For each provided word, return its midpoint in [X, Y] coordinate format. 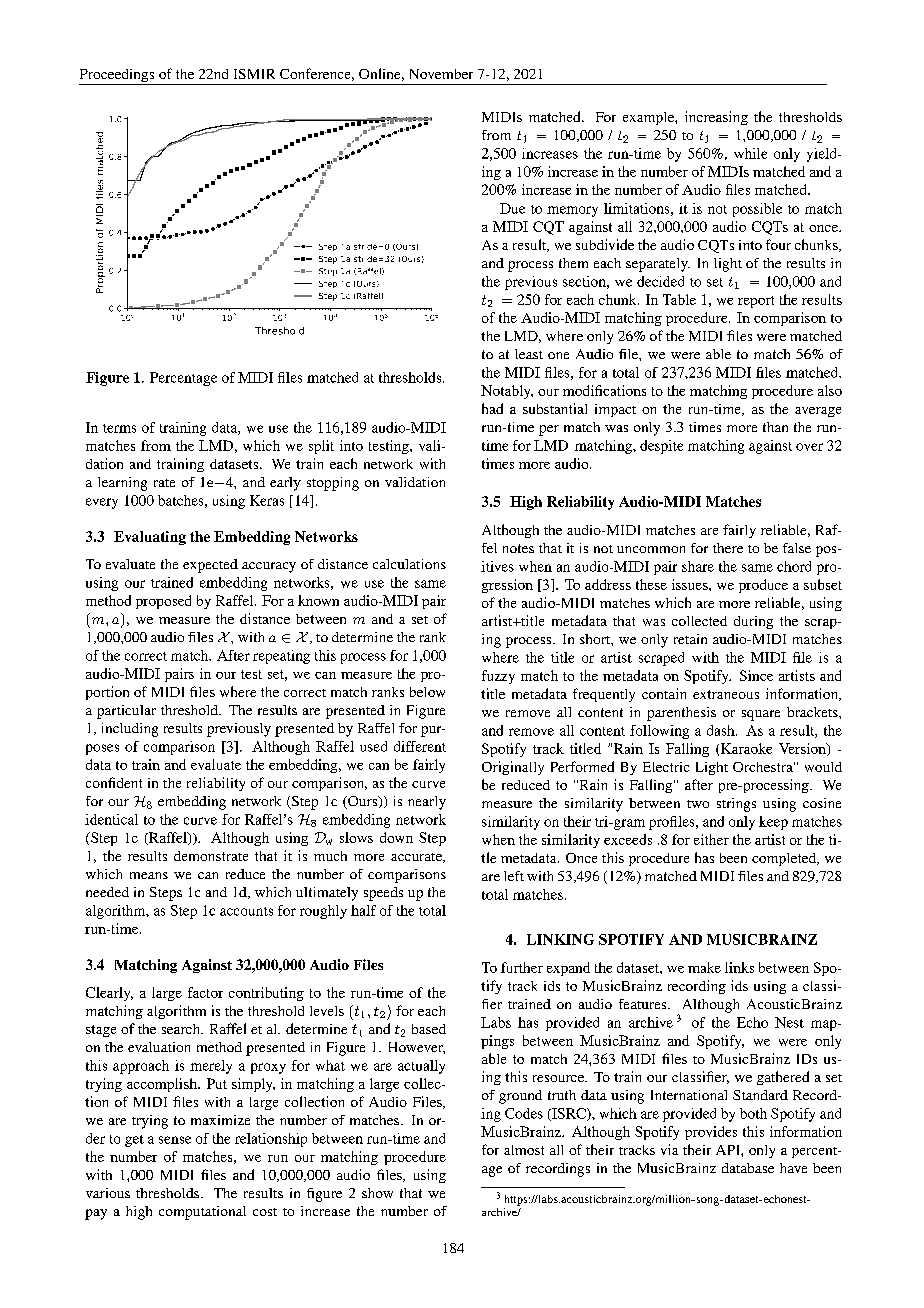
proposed [163, 602]
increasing [716, 118]
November [441, 74]
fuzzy [498, 677]
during [753, 622]
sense [175, 1140]
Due [512, 208]
